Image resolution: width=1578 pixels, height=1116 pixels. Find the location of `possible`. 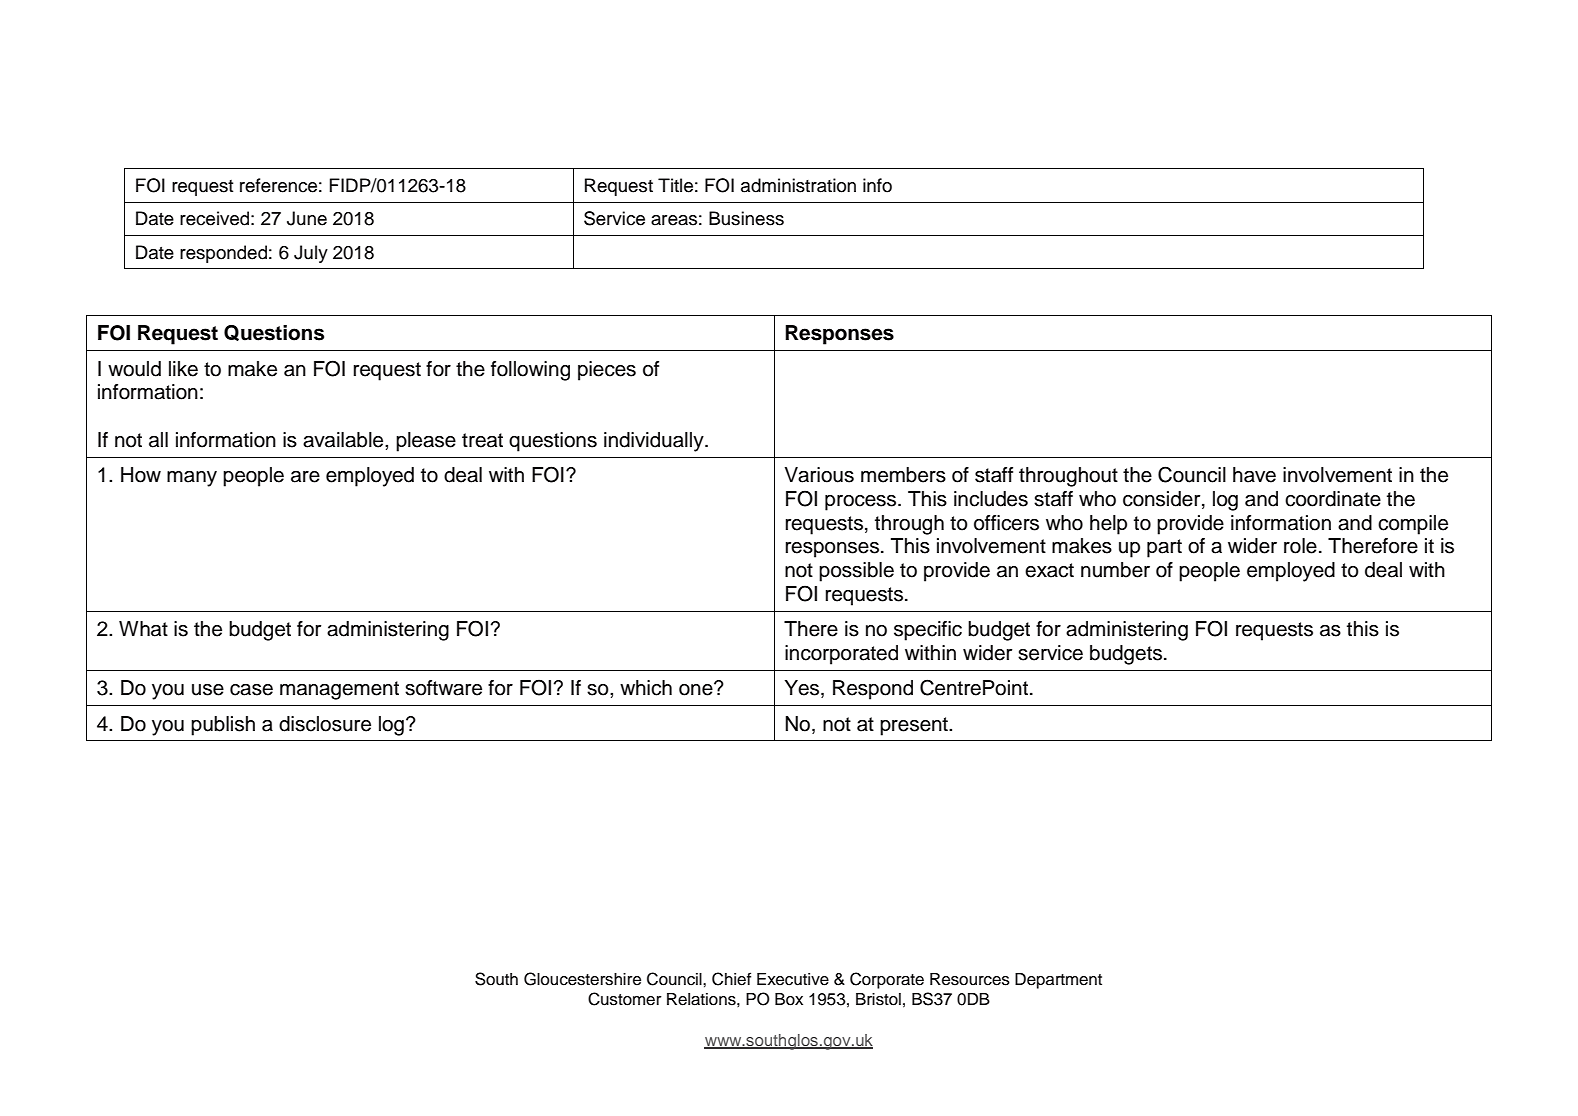

possible is located at coordinates (856, 572).
